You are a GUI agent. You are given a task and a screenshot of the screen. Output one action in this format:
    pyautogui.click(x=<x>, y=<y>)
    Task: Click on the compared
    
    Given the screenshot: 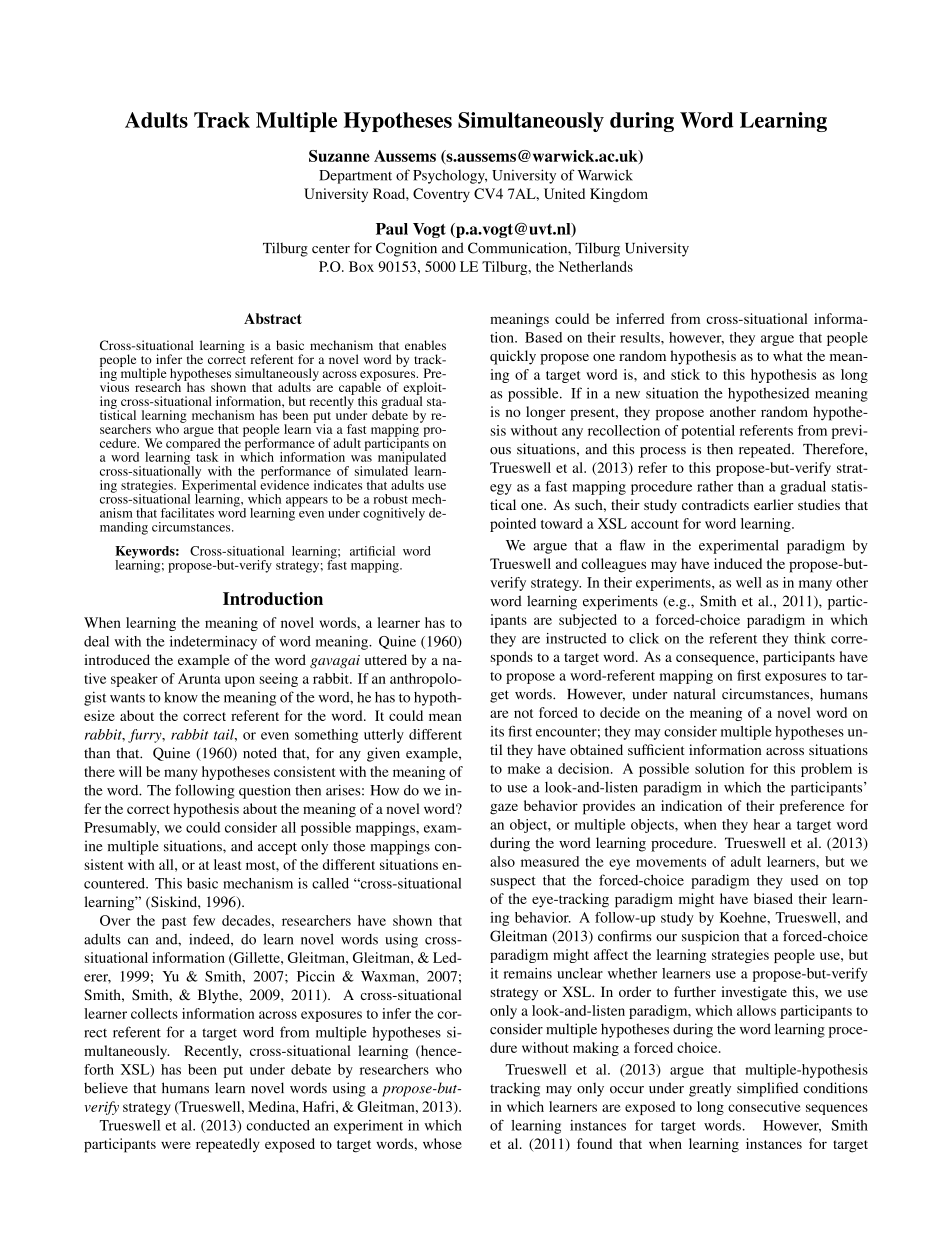 What is the action you would take?
    pyautogui.click(x=193, y=444)
